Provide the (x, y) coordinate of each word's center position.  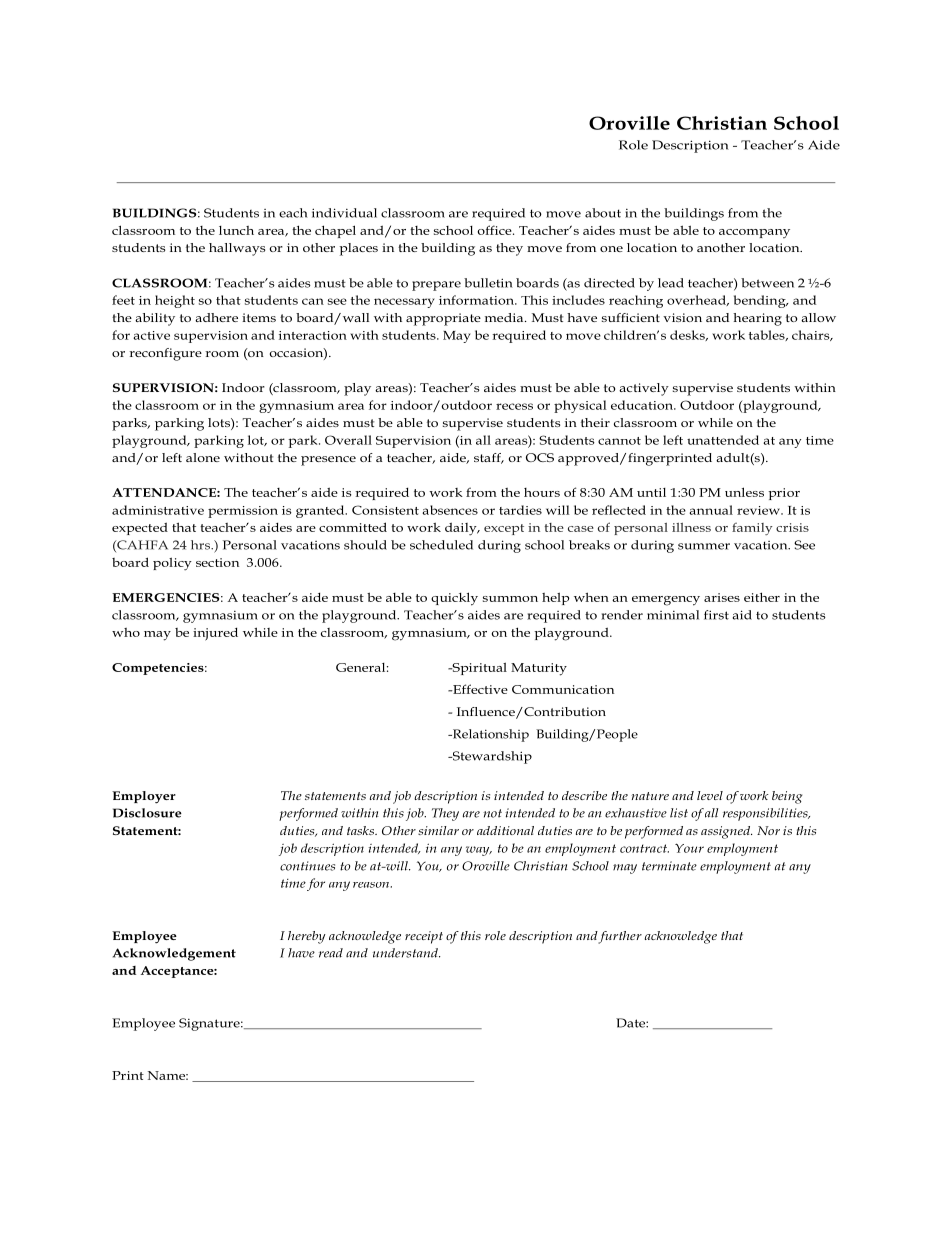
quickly (454, 599)
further (620, 937)
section (217, 562)
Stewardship (491, 757)
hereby (307, 937)
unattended (723, 440)
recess (514, 406)
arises (722, 597)
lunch (236, 230)
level (710, 795)
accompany (754, 233)
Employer (144, 797)
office (495, 230)
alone (203, 457)
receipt (424, 937)
